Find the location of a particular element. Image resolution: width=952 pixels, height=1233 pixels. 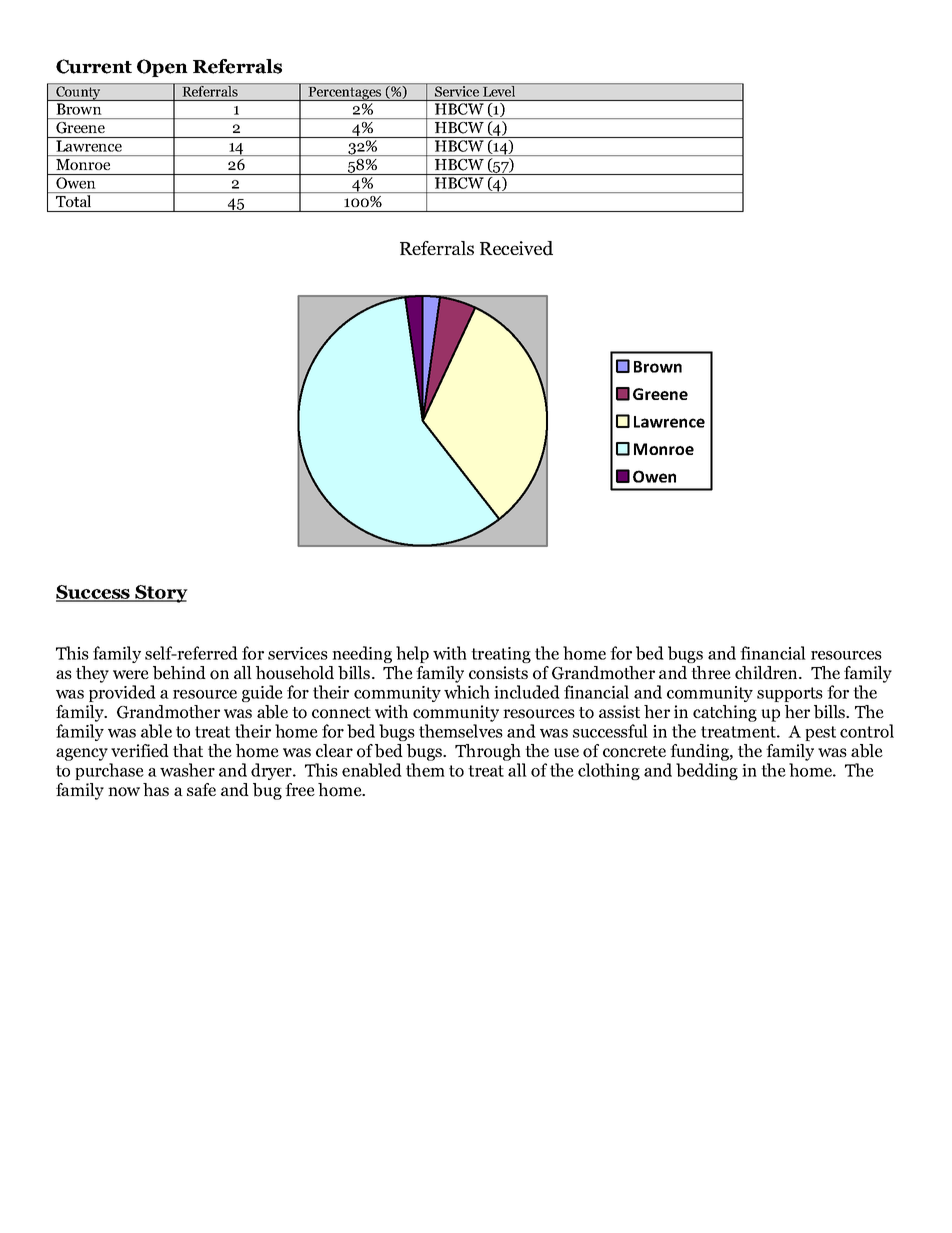

behind is located at coordinates (179, 673).
